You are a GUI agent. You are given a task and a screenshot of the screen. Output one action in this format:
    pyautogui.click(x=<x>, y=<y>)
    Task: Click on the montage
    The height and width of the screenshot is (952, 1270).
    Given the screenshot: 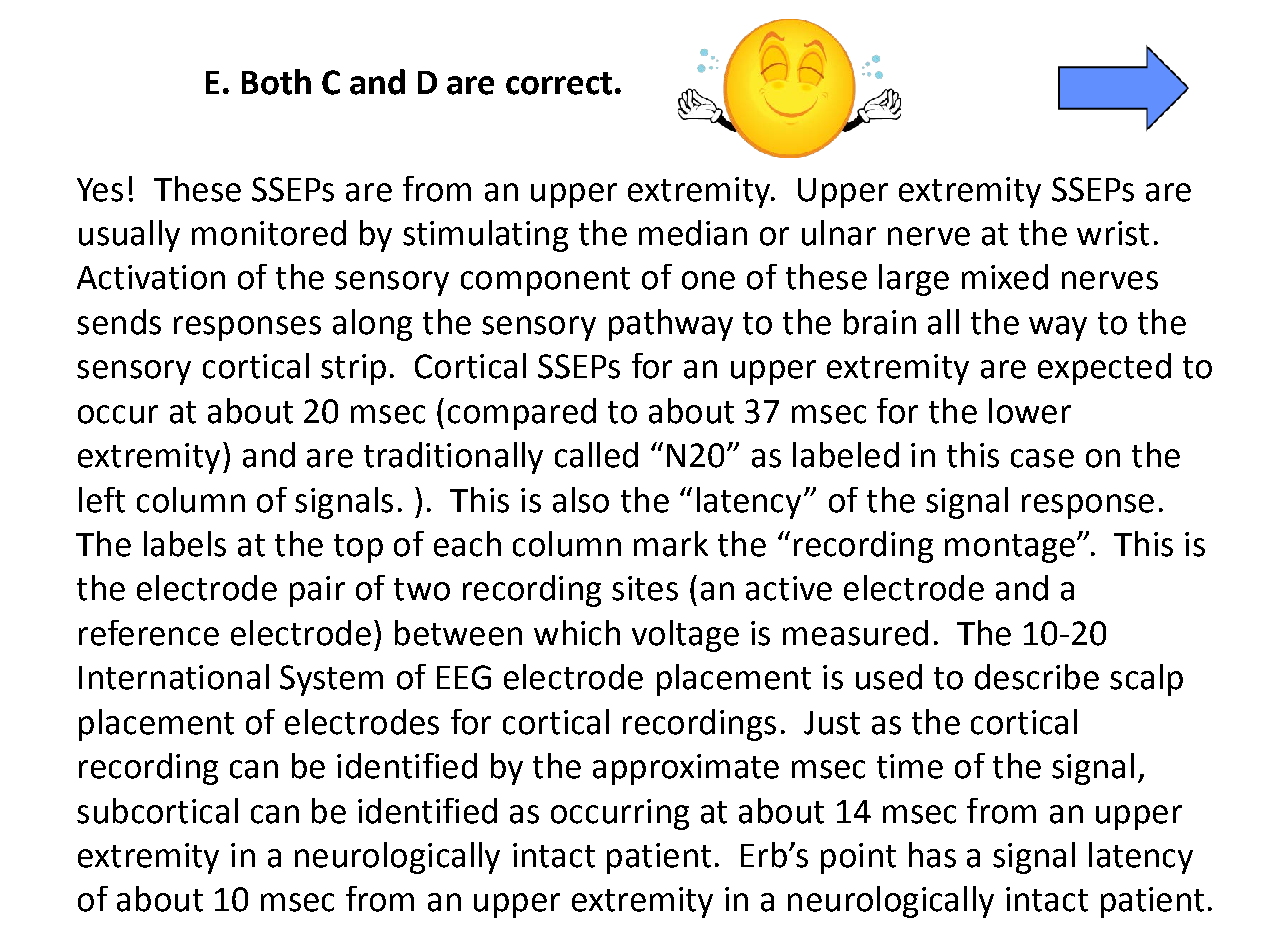 What is the action you would take?
    pyautogui.click(x=1010, y=548)
